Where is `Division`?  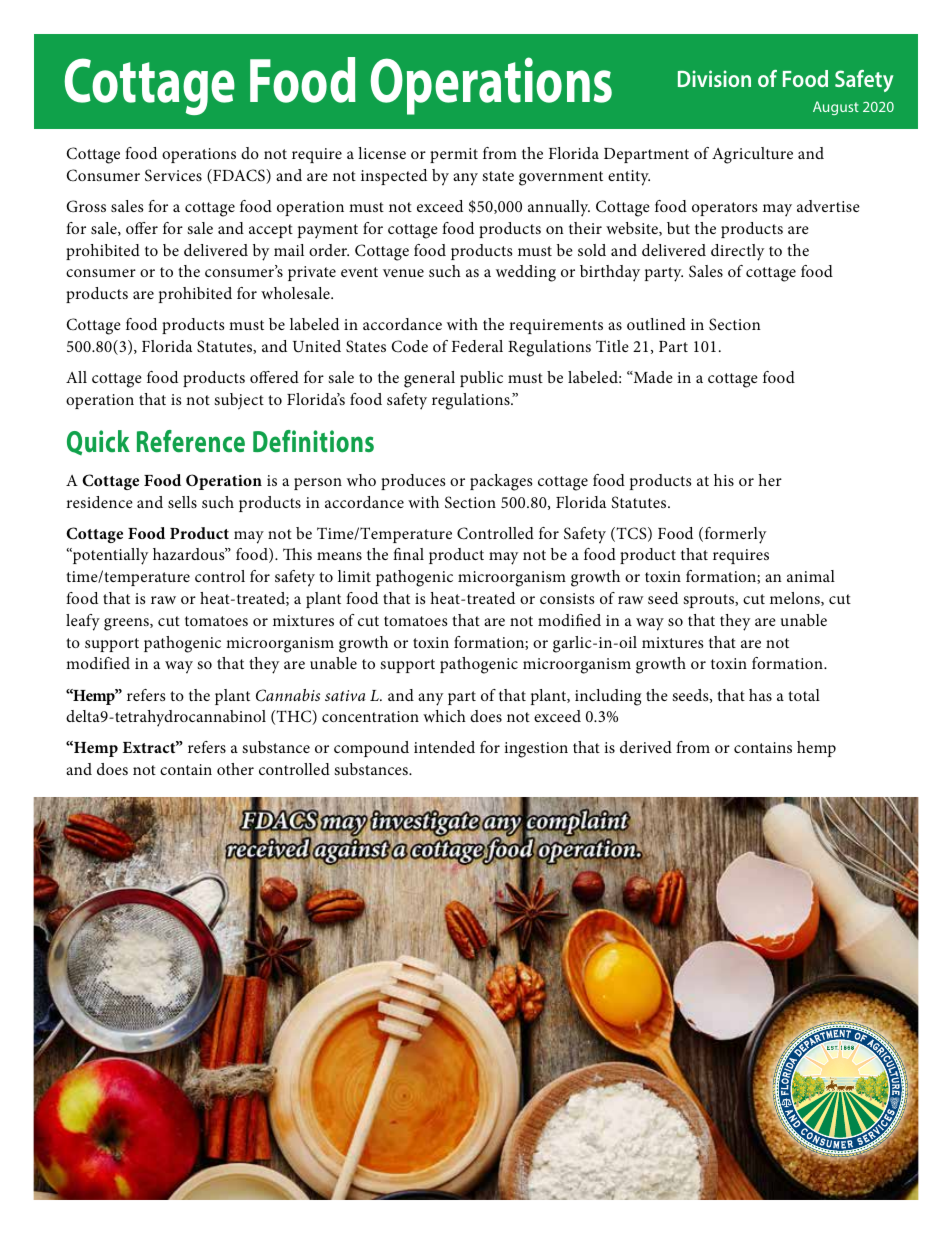 Division is located at coordinates (714, 78).
